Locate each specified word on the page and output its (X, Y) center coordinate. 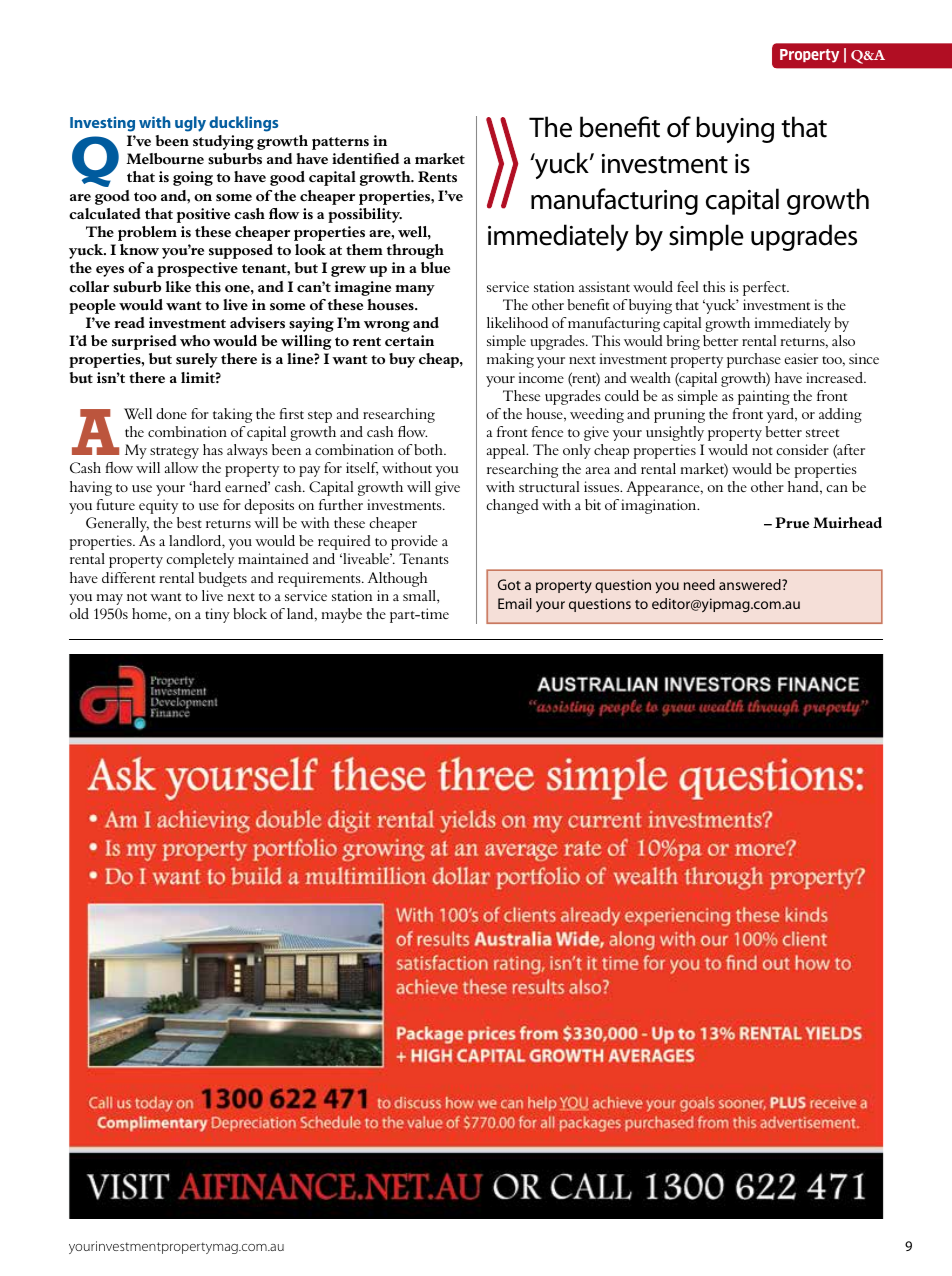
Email (515, 603)
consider (802, 449)
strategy (174, 453)
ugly (190, 124)
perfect (766, 288)
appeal (507, 451)
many (415, 290)
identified (365, 159)
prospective (197, 269)
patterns (340, 143)
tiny (217, 615)
